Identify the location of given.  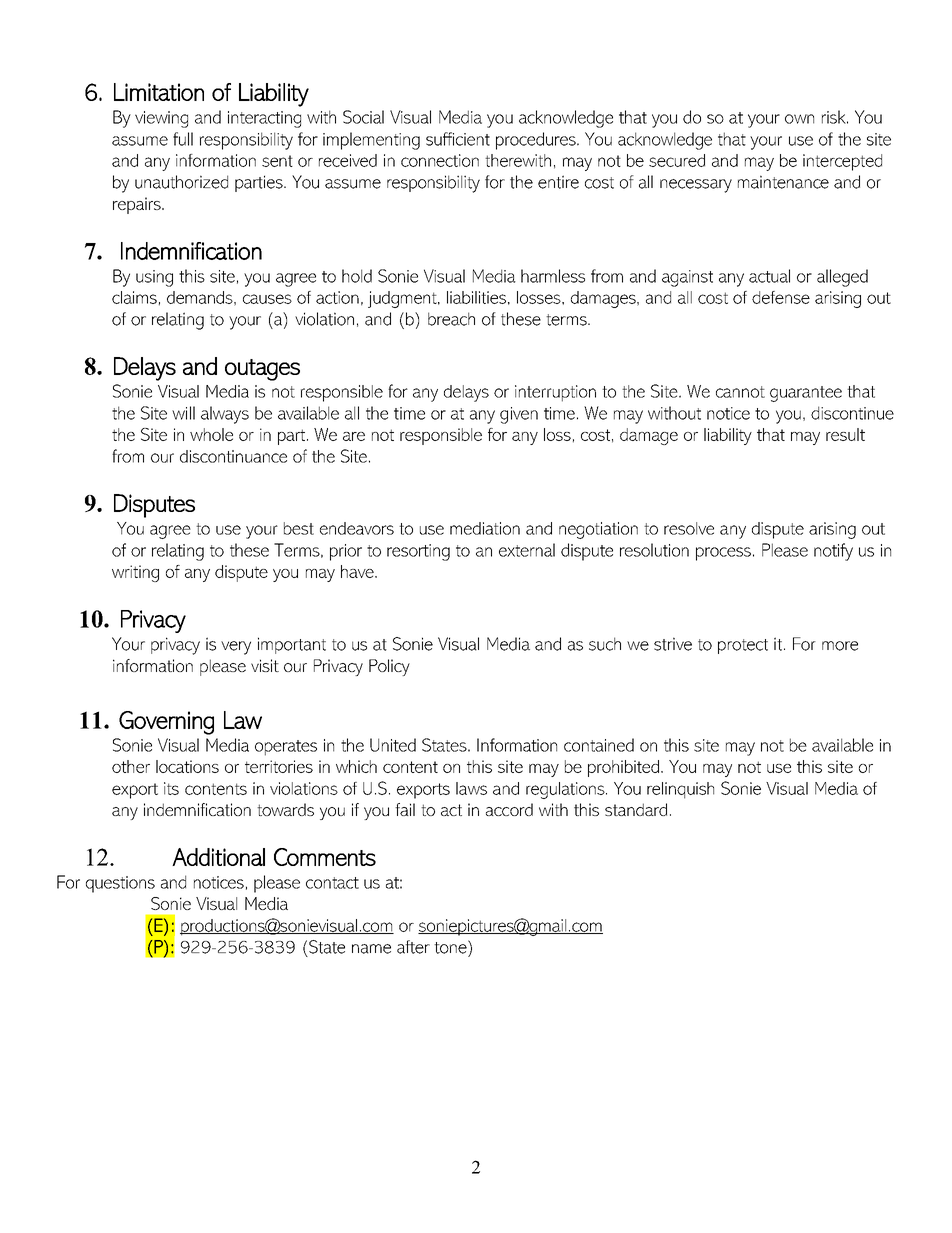
(519, 415).
